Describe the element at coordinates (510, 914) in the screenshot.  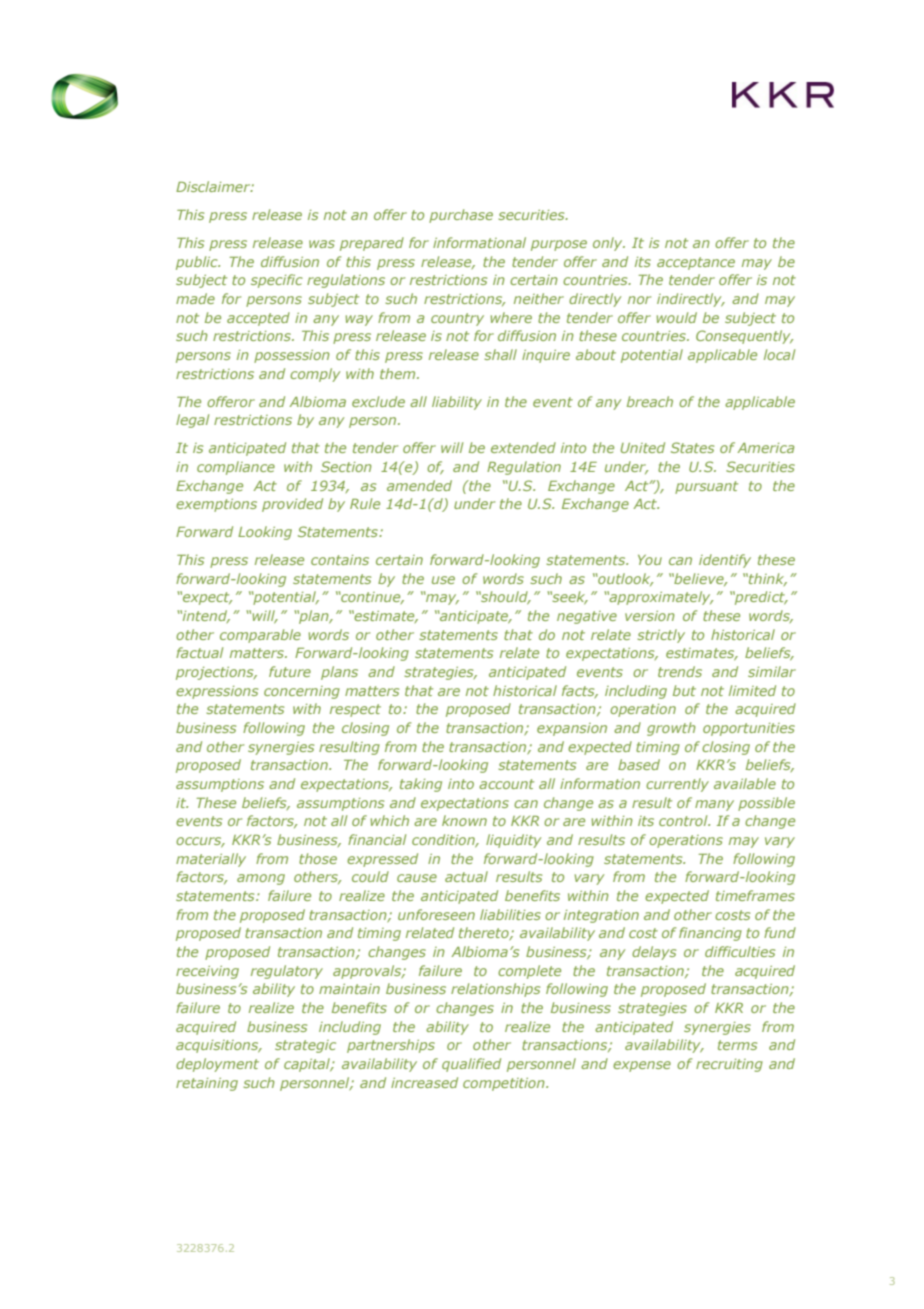
I see `liabilities` at that location.
